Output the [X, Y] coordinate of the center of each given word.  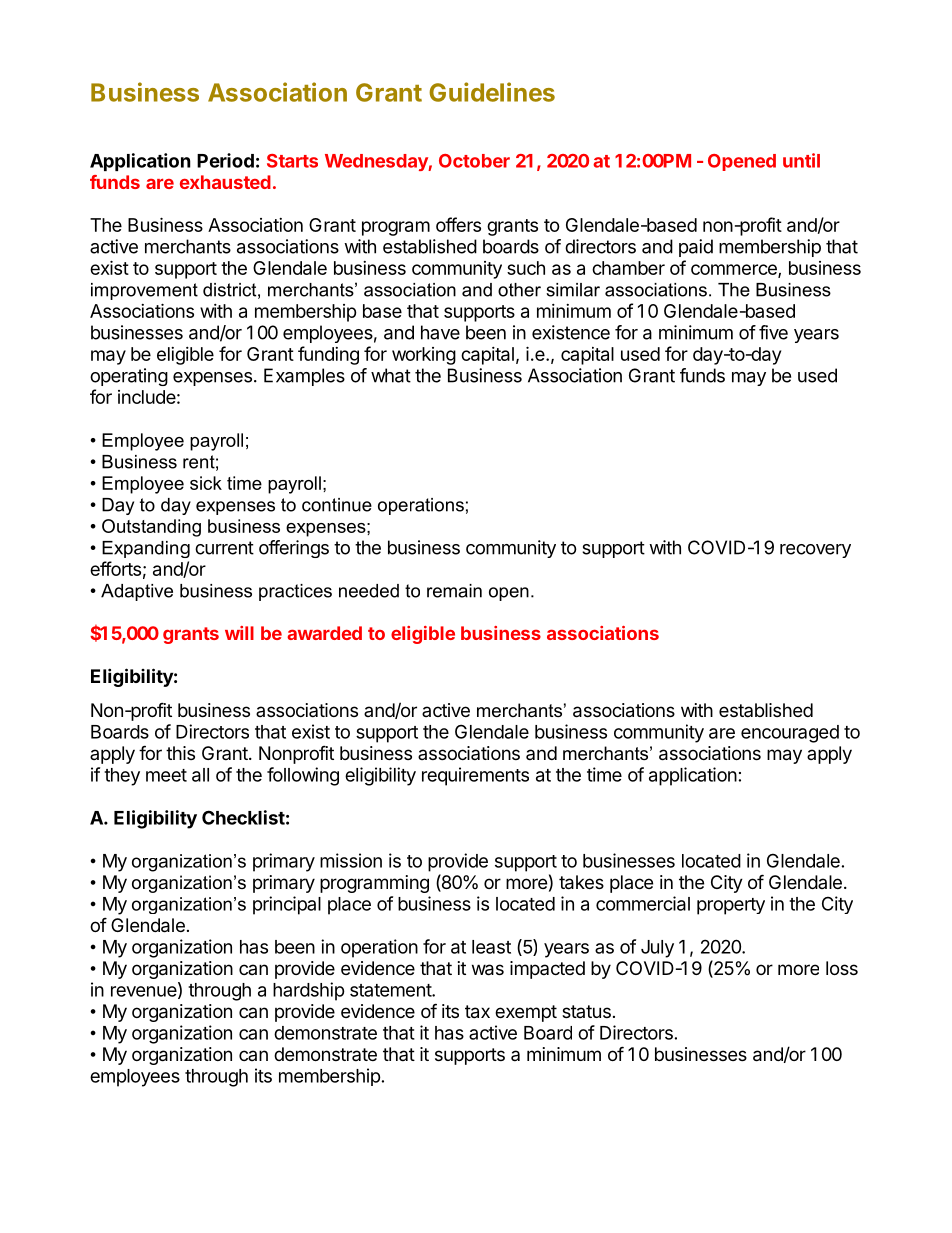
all [200, 775]
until [801, 160]
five [773, 332]
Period [225, 160]
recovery [815, 551]
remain [454, 591]
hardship [309, 991]
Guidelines [492, 92]
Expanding [146, 549]
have [440, 332]
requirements [475, 776]
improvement [144, 291]
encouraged [790, 734]
